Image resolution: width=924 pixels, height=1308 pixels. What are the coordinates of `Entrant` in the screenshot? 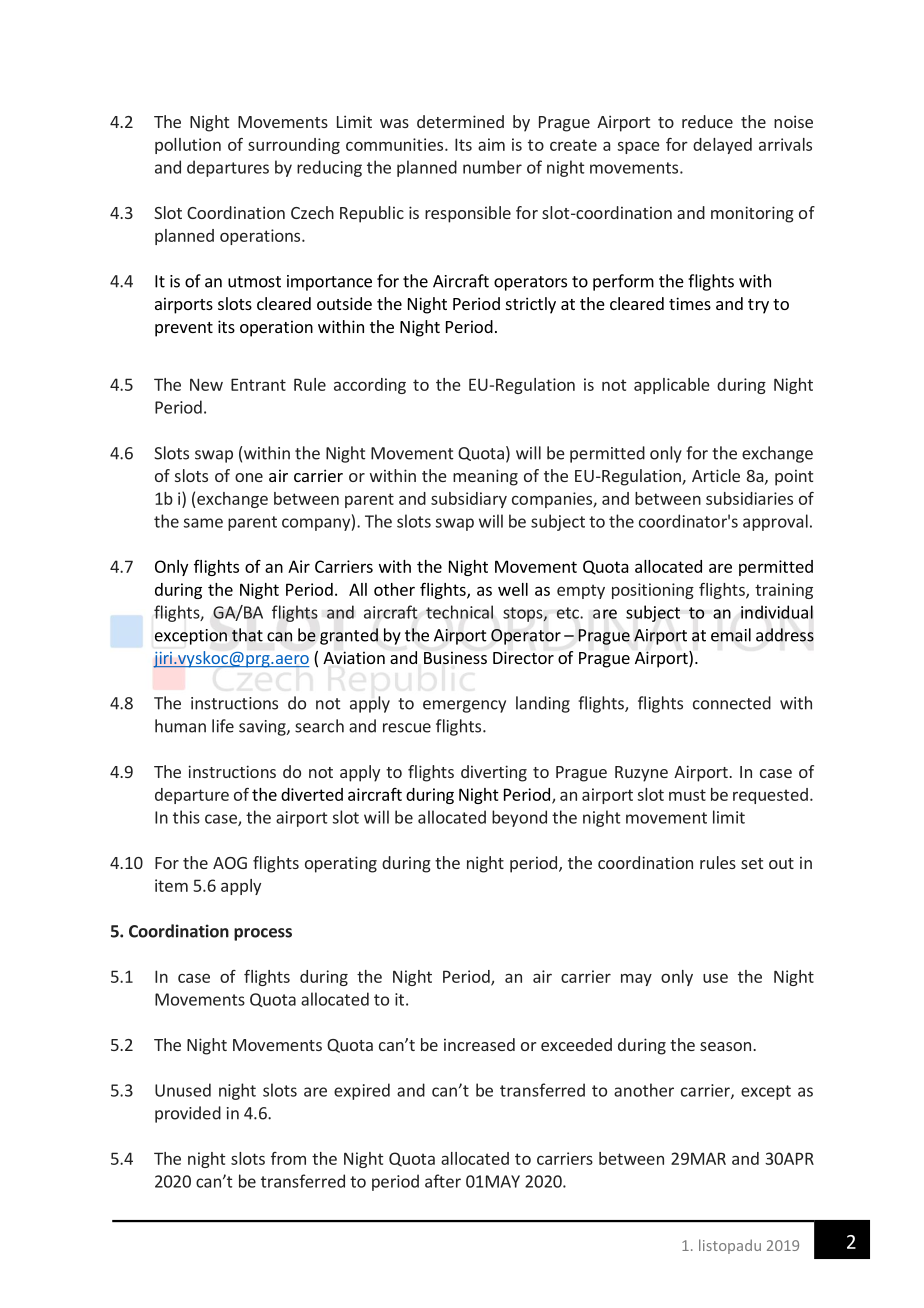 It's located at (258, 384).
